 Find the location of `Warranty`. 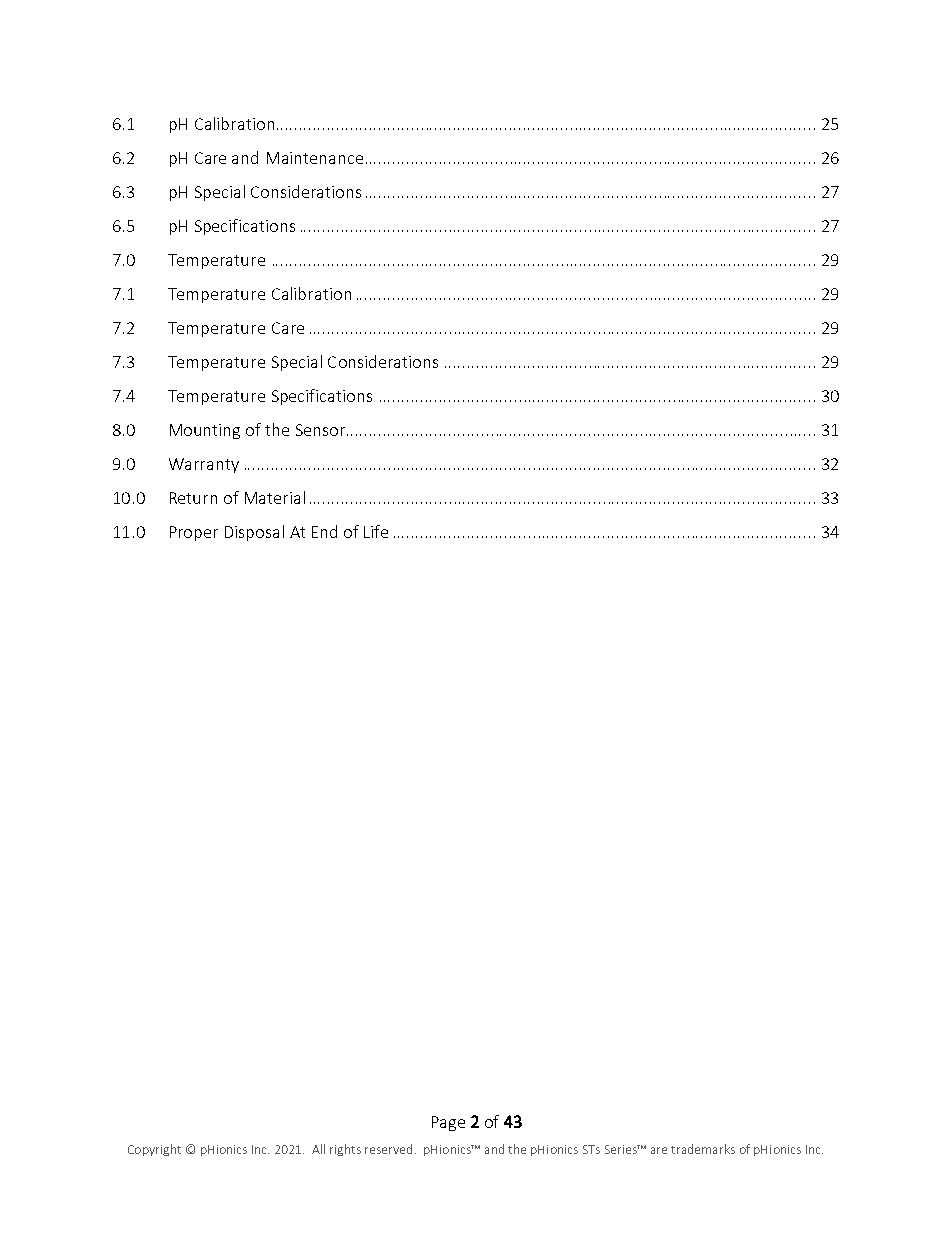

Warranty is located at coordinates (204, 465).
